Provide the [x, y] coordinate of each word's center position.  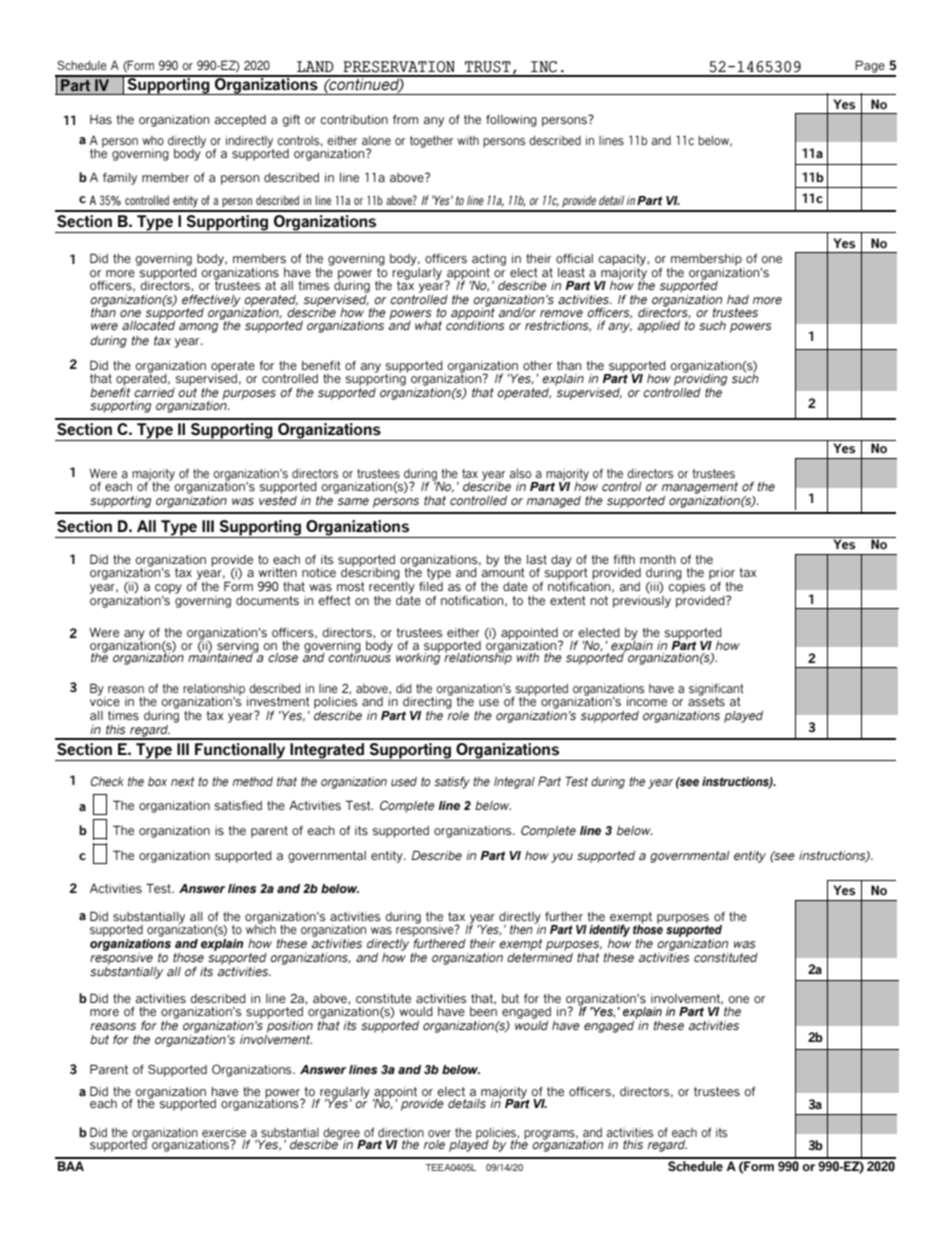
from [405, 119]
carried [154, 392]
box [157, 781]
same [353, 501]
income [647, 701]
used [404, 781]
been [483, 1011]
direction [401, 1132]
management [700, 488]
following [511, 121]
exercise [224, 1132]
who [153, 140]
